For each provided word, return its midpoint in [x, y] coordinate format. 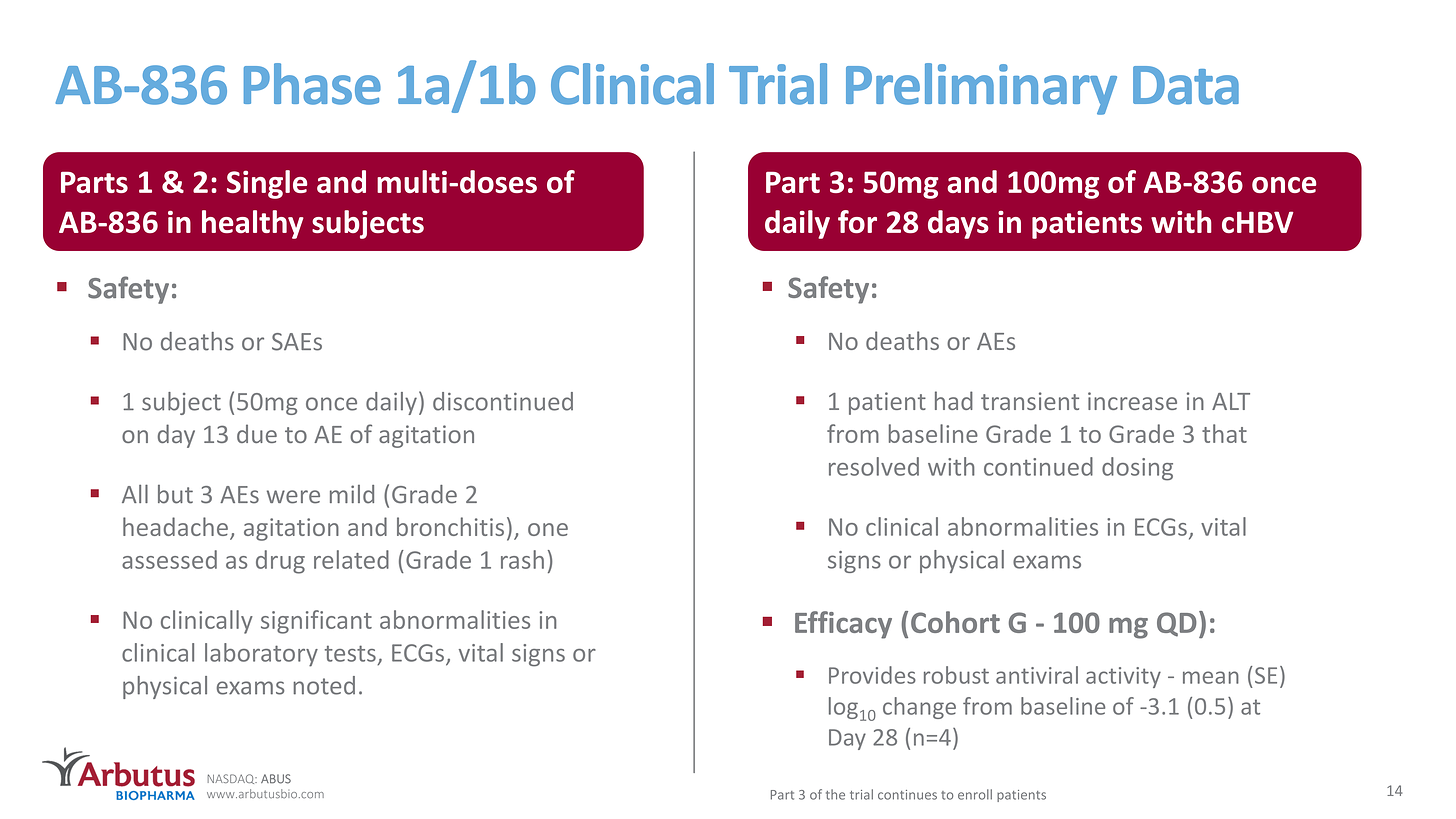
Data [1186, 85]
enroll [975, 794]
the [835, 794]
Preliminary [981, 89]
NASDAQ [232, 779]
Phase [312, 84]
